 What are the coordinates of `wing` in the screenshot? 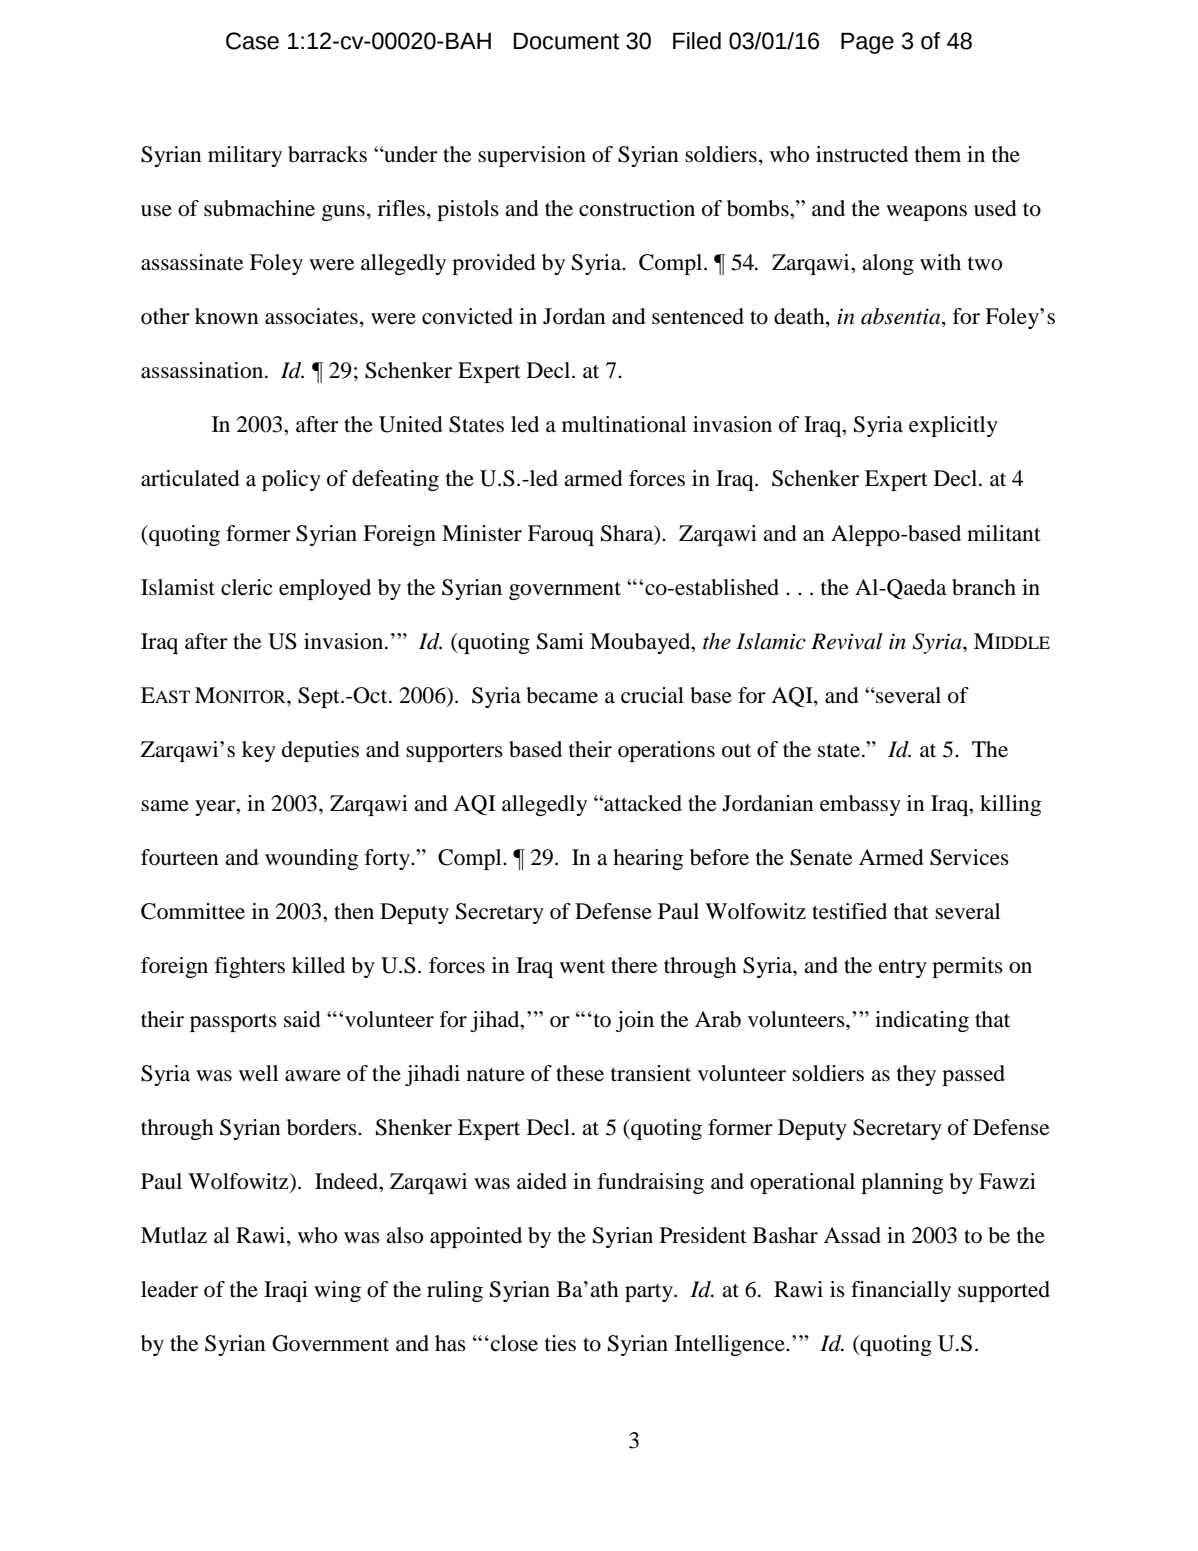 It's located at (337, 1291).
